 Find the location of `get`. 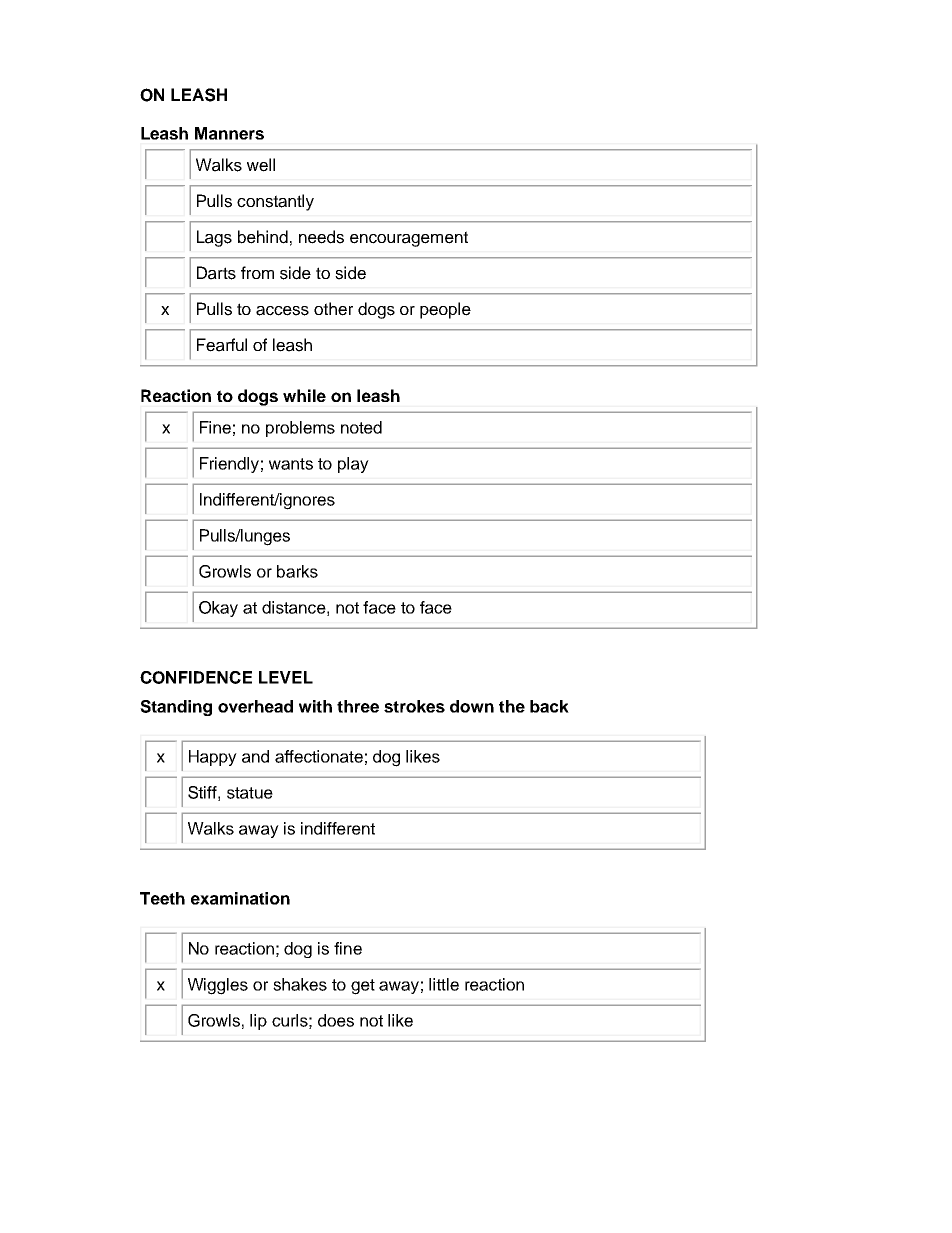

get is located at coordinates (363, 987).
